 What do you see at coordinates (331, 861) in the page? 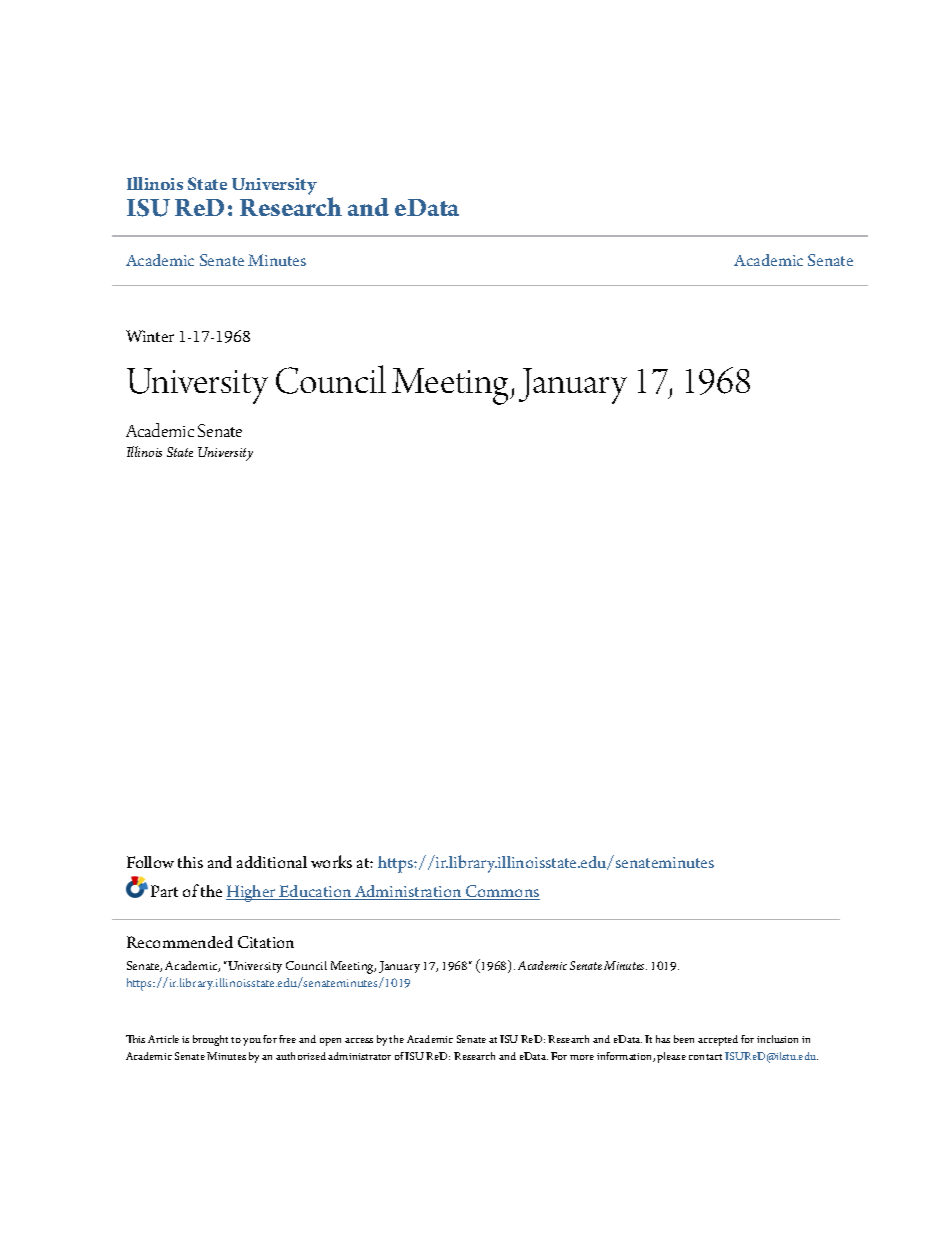
I see `works` at bounding box center [331, 861].
